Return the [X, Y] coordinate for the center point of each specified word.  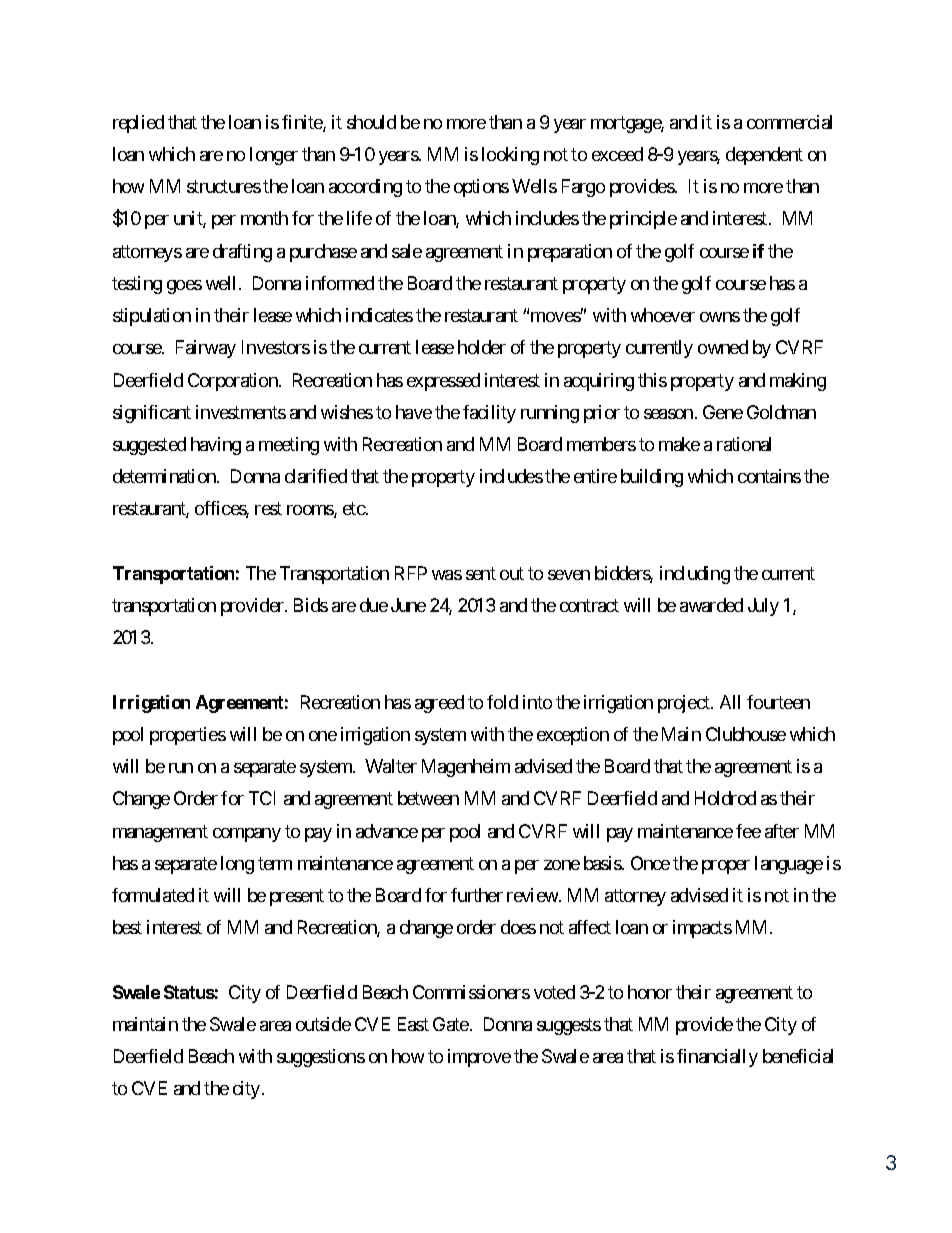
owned [723, 347]
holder [482, 347]
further [477, 895]
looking [510, 156]
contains [769, 476]
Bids [311, 605]
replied [138, 124]
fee [748, 831]
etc [354, 509]
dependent [764, 156]
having [216, 446]
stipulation [152, 317]
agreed [439, 704]
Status [189, 992]
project [685, 704]
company [247, 835]
